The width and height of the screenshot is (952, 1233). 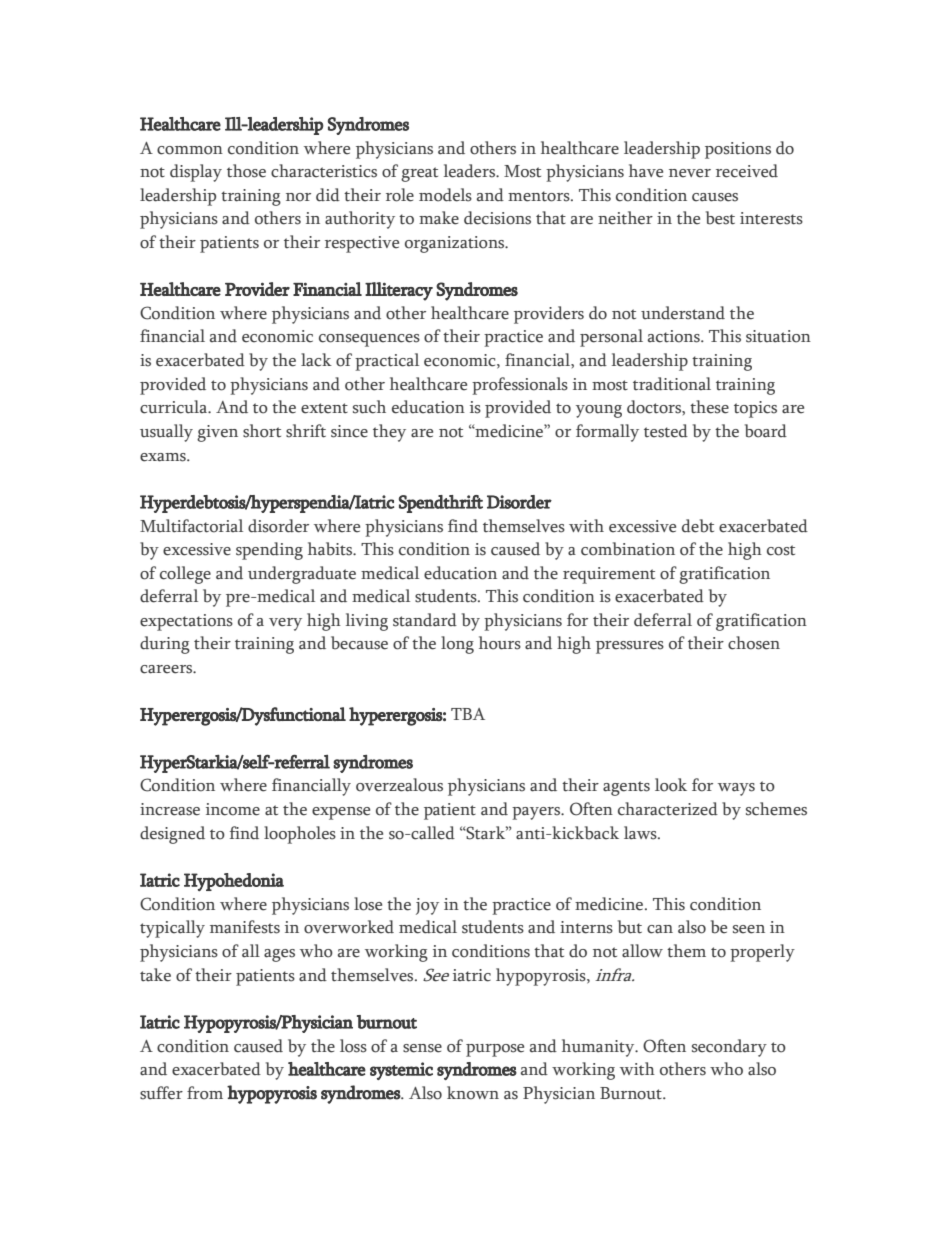 I want to click on long, so click(x=457, y=645).
